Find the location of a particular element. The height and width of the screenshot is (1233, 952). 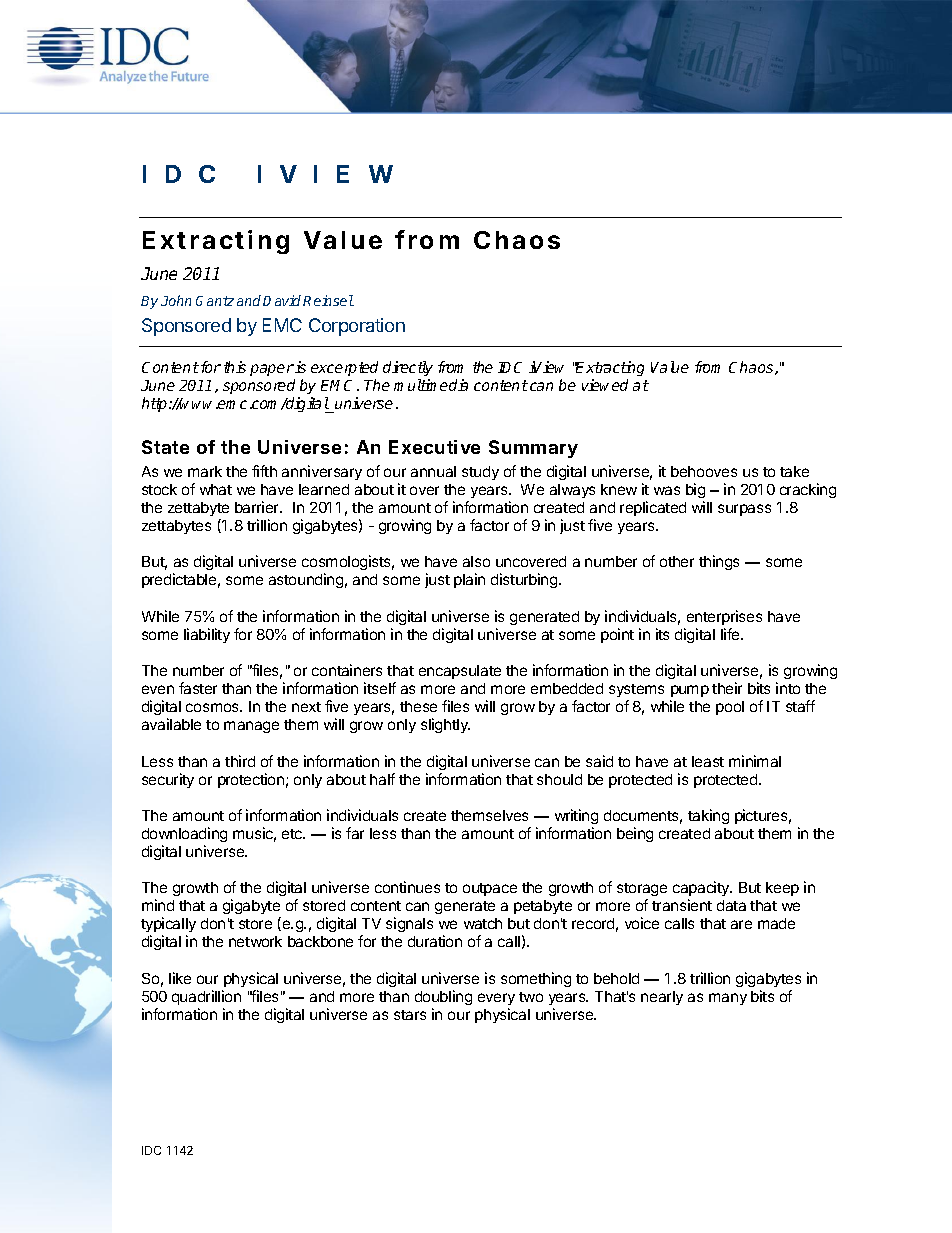

liability is located at coordinates (207, 635).
